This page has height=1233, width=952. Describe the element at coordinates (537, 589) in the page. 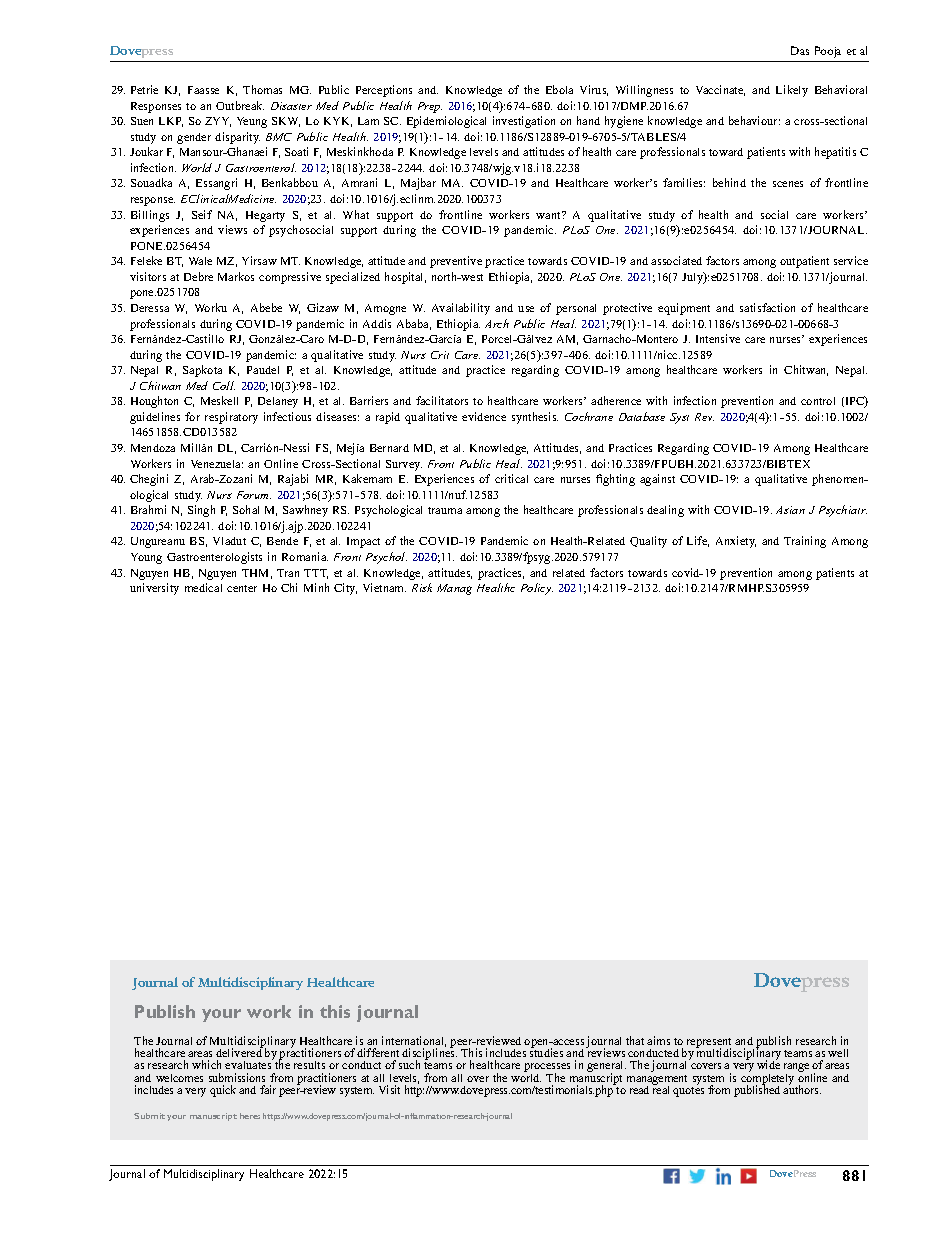

I see `Policy` at that location.
